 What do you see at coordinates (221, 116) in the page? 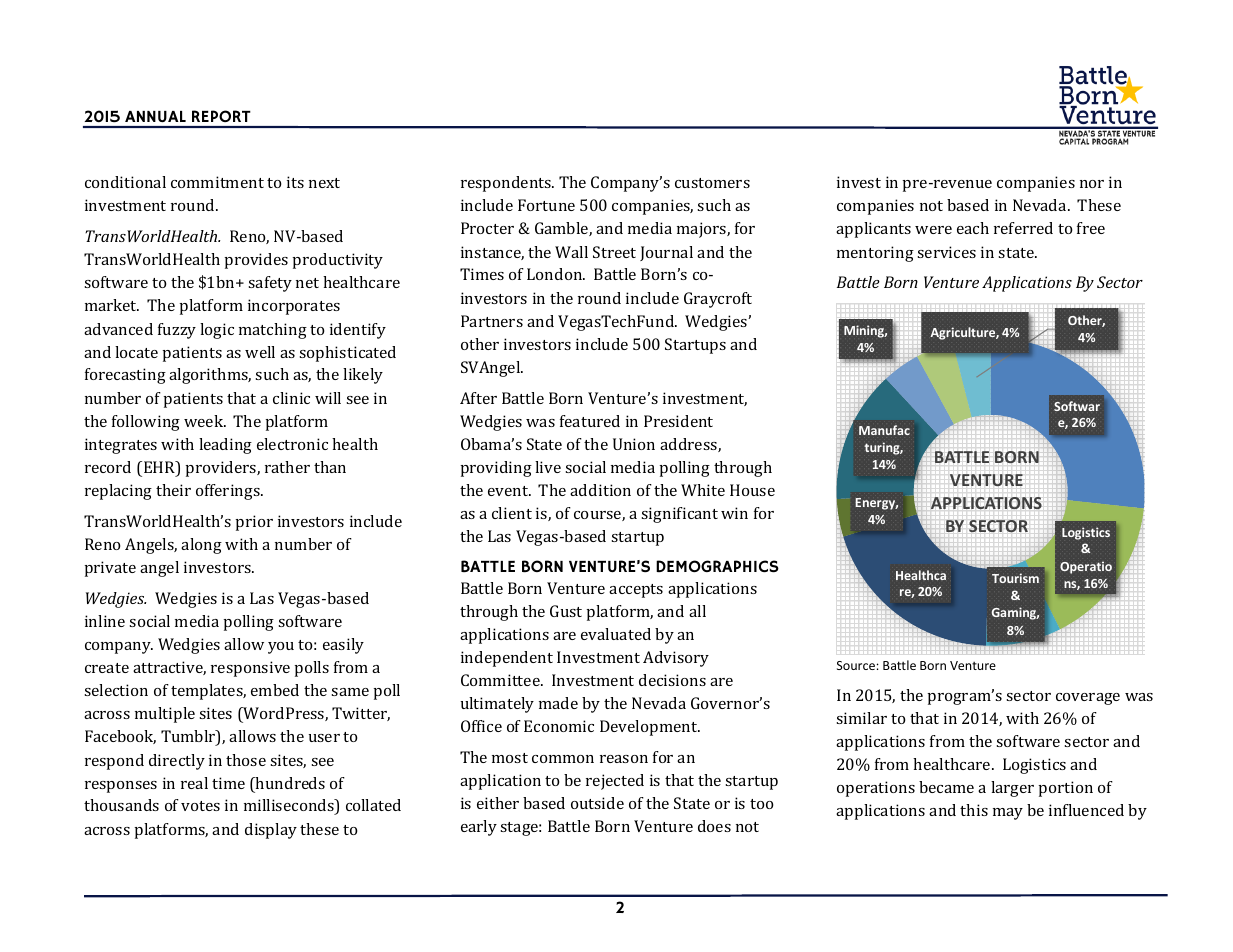
I see `REPORT` at bounding box center [221, 116].
